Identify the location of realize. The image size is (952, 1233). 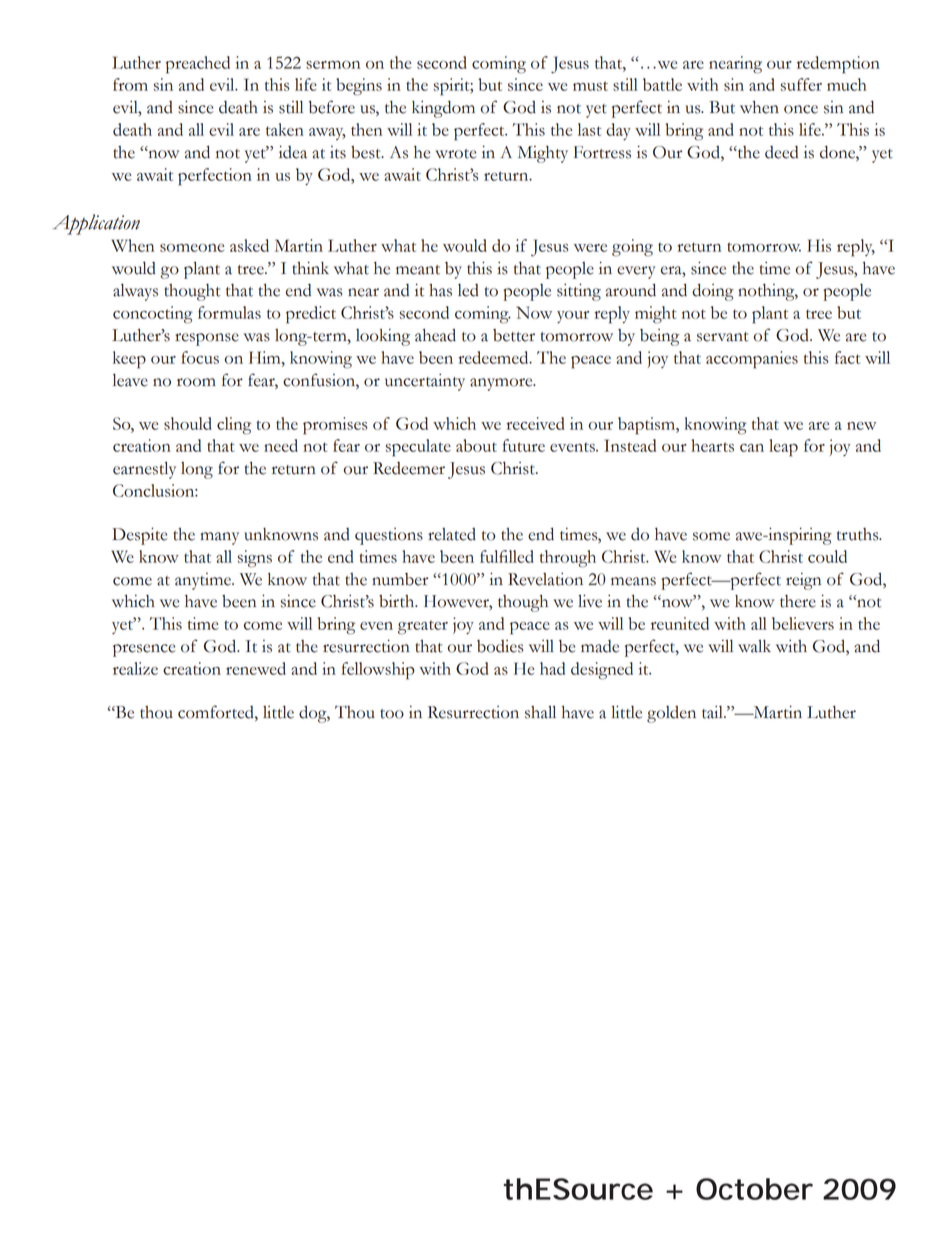
(135, 668).
